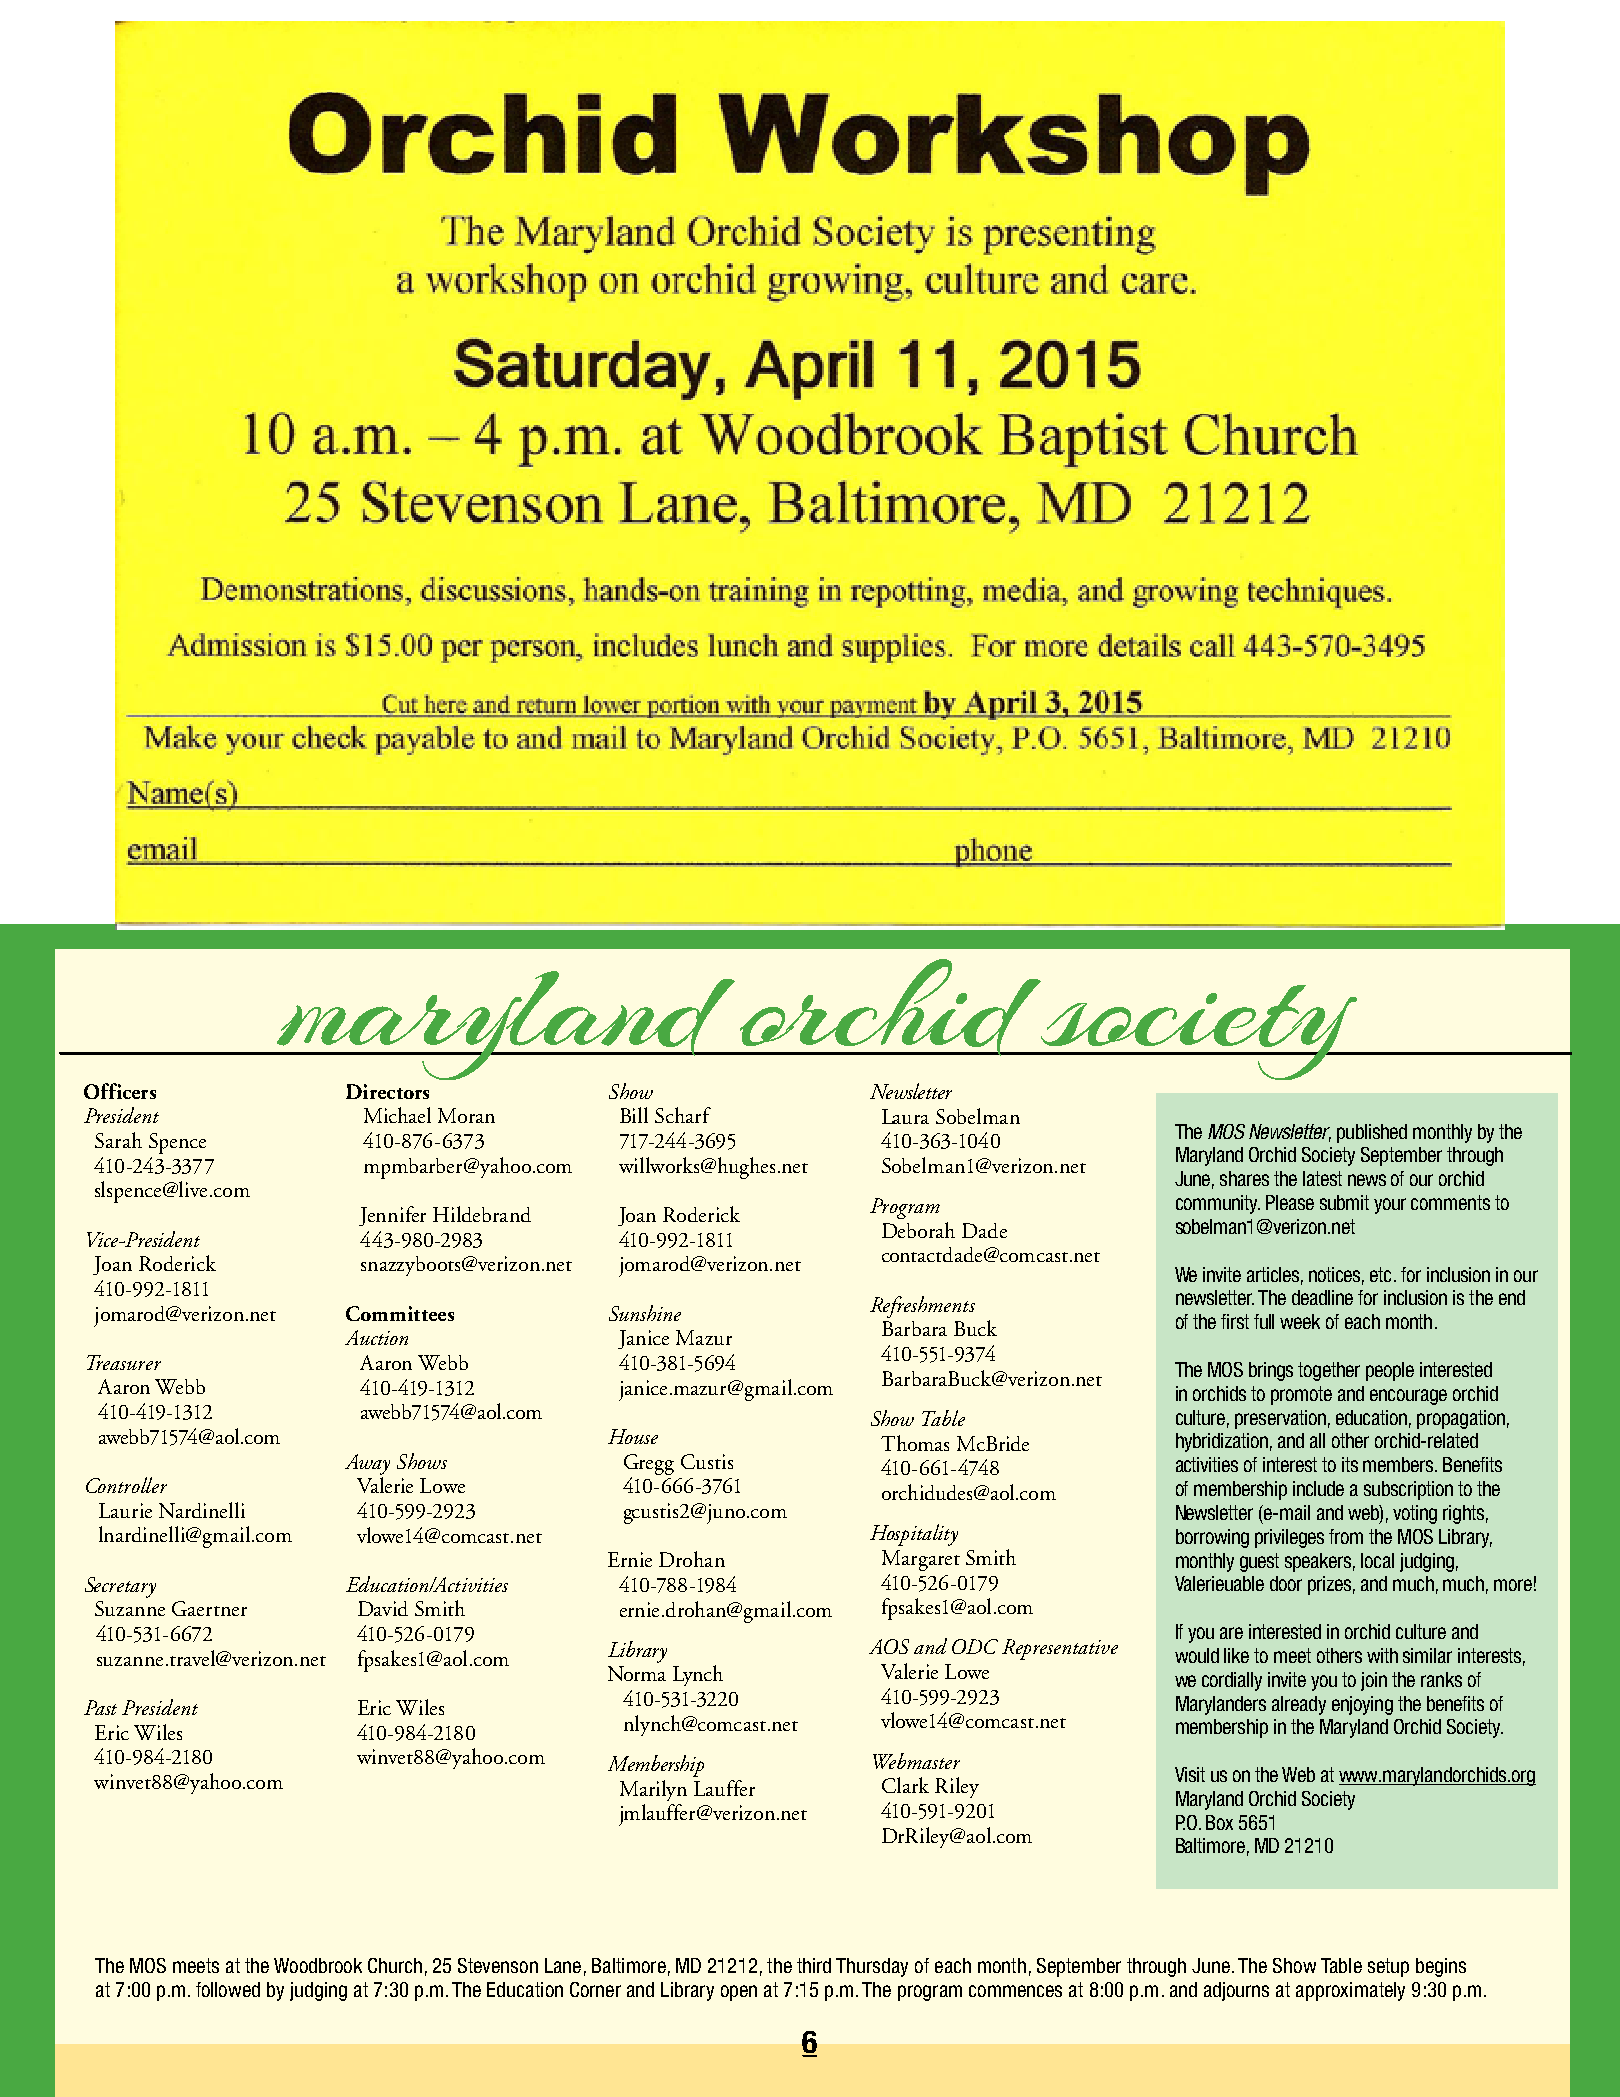 The height and width of the screenshot is (2097, 1620). Describe the element at coordinates (125, 1510) in the screenshot. I see `Laurie` at that location.
